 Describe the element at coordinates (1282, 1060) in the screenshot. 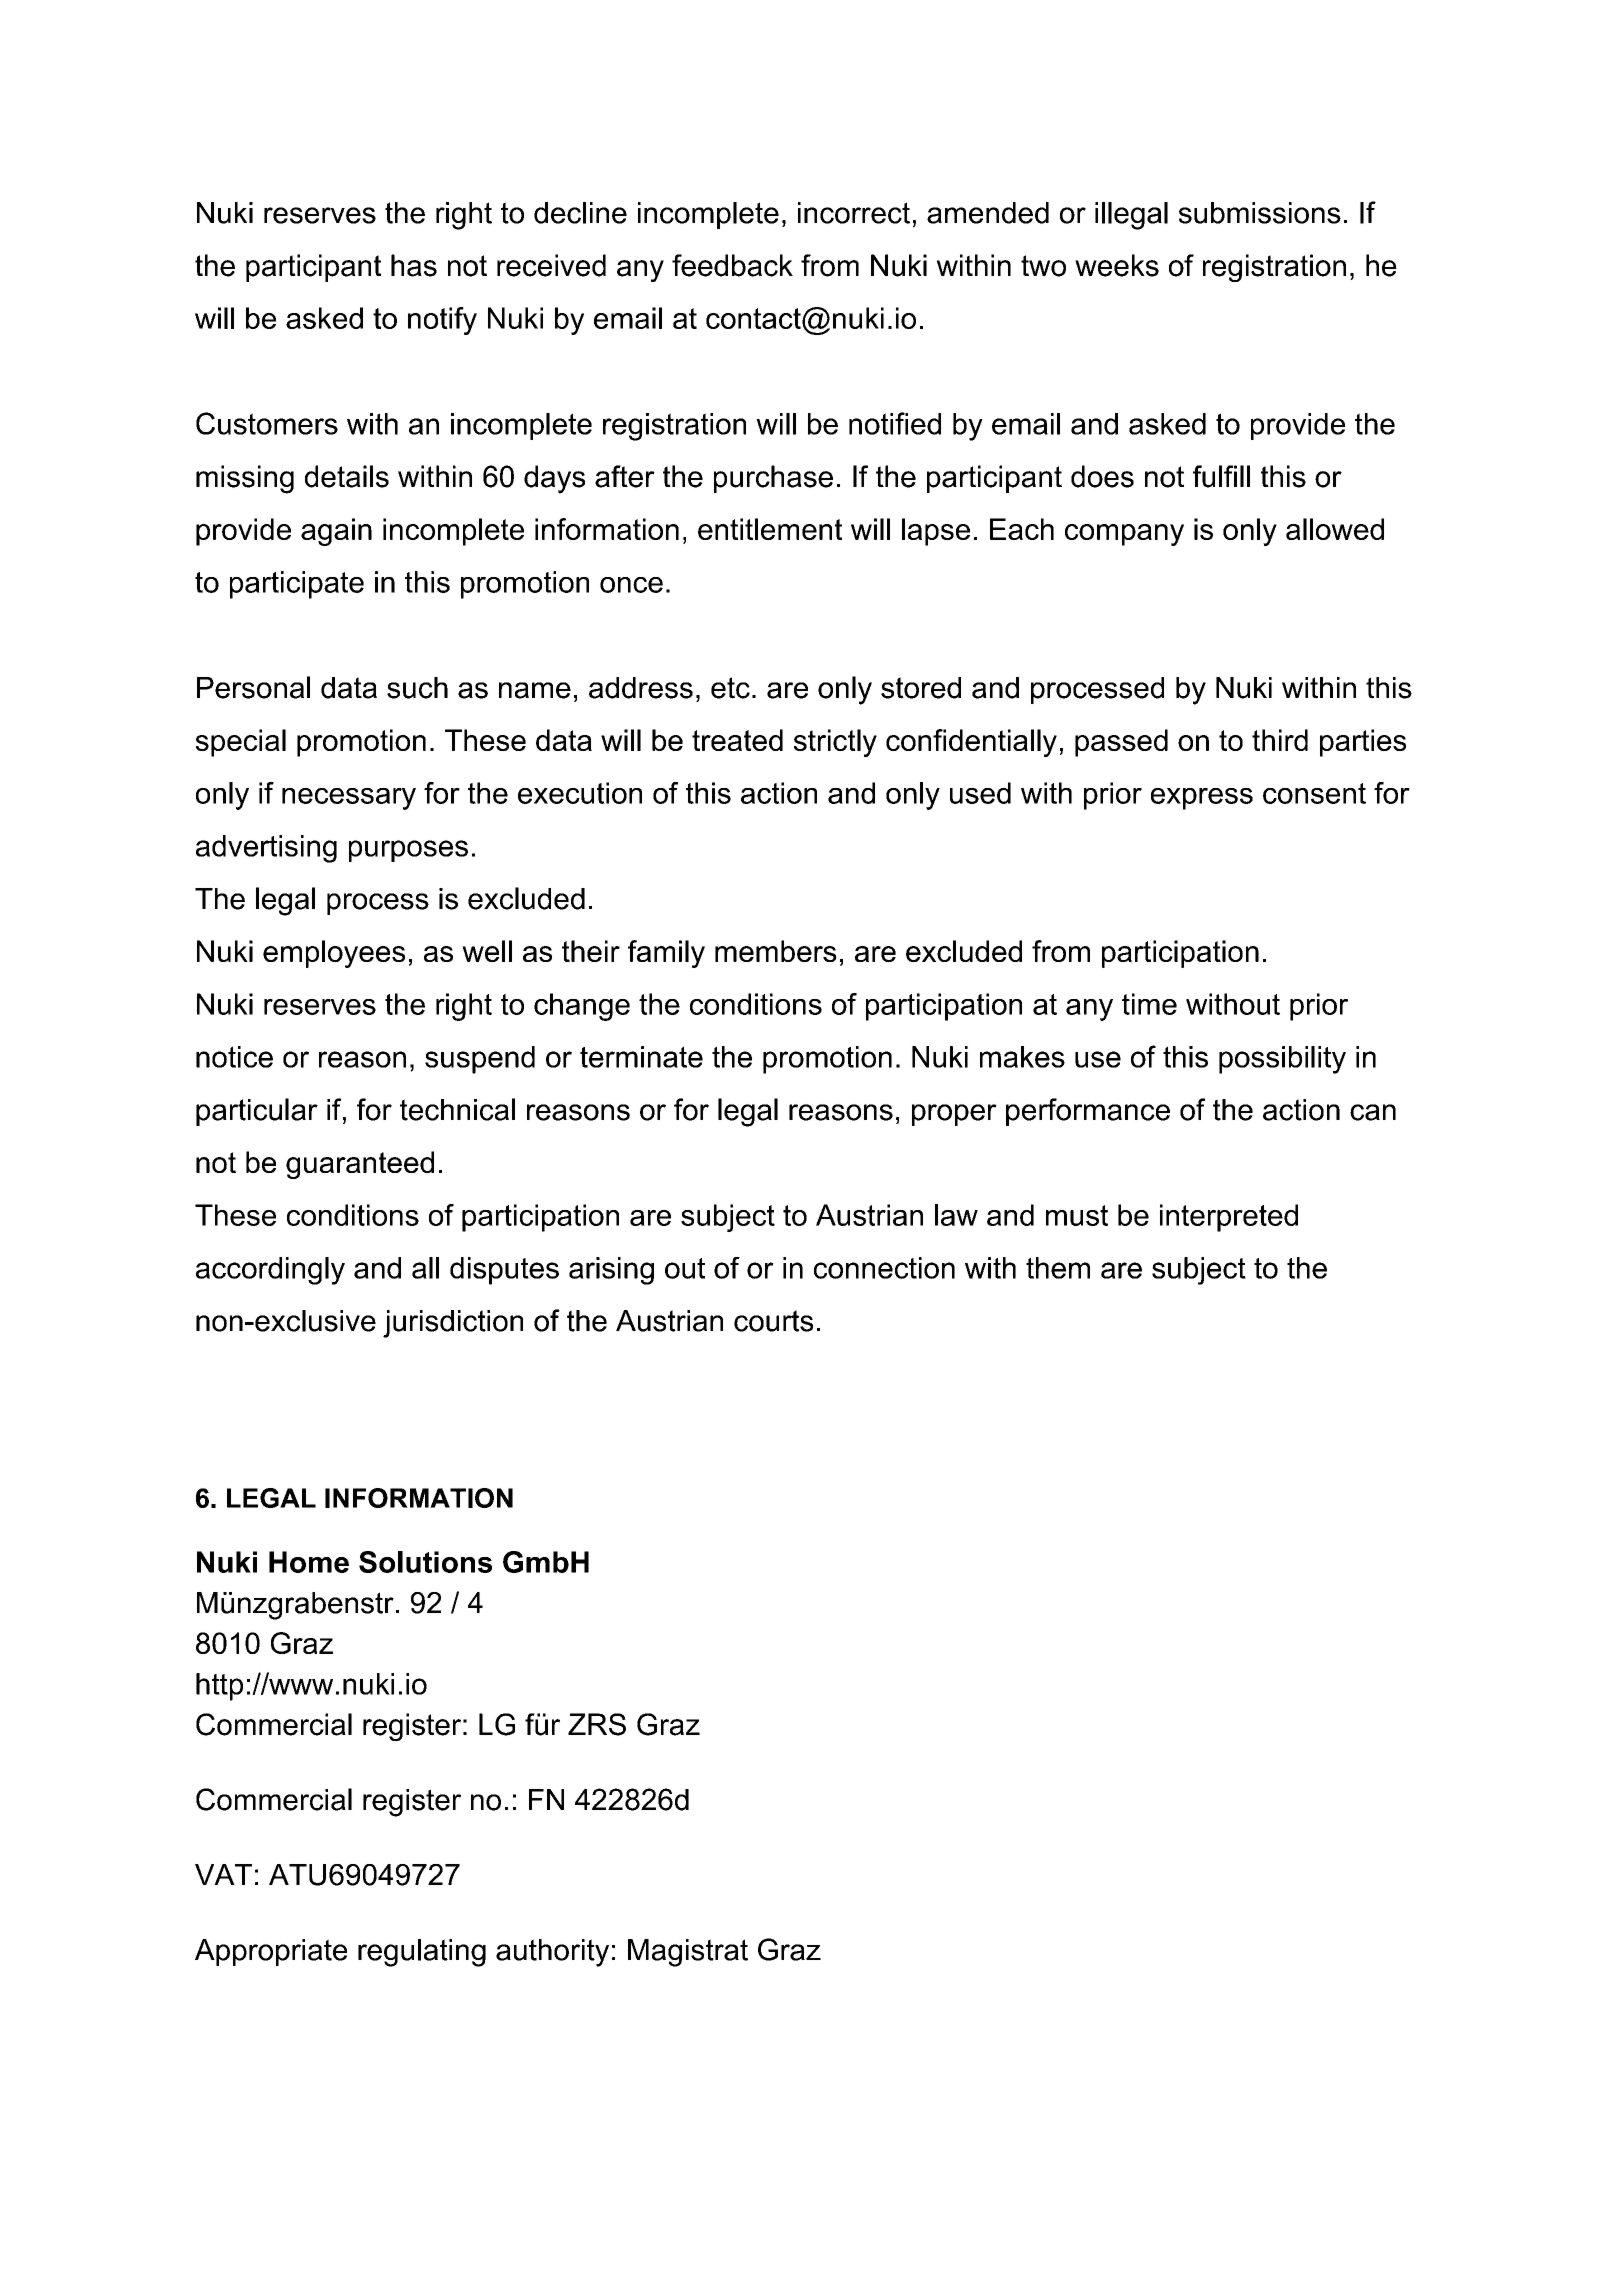

I see `possibility` at that location.
